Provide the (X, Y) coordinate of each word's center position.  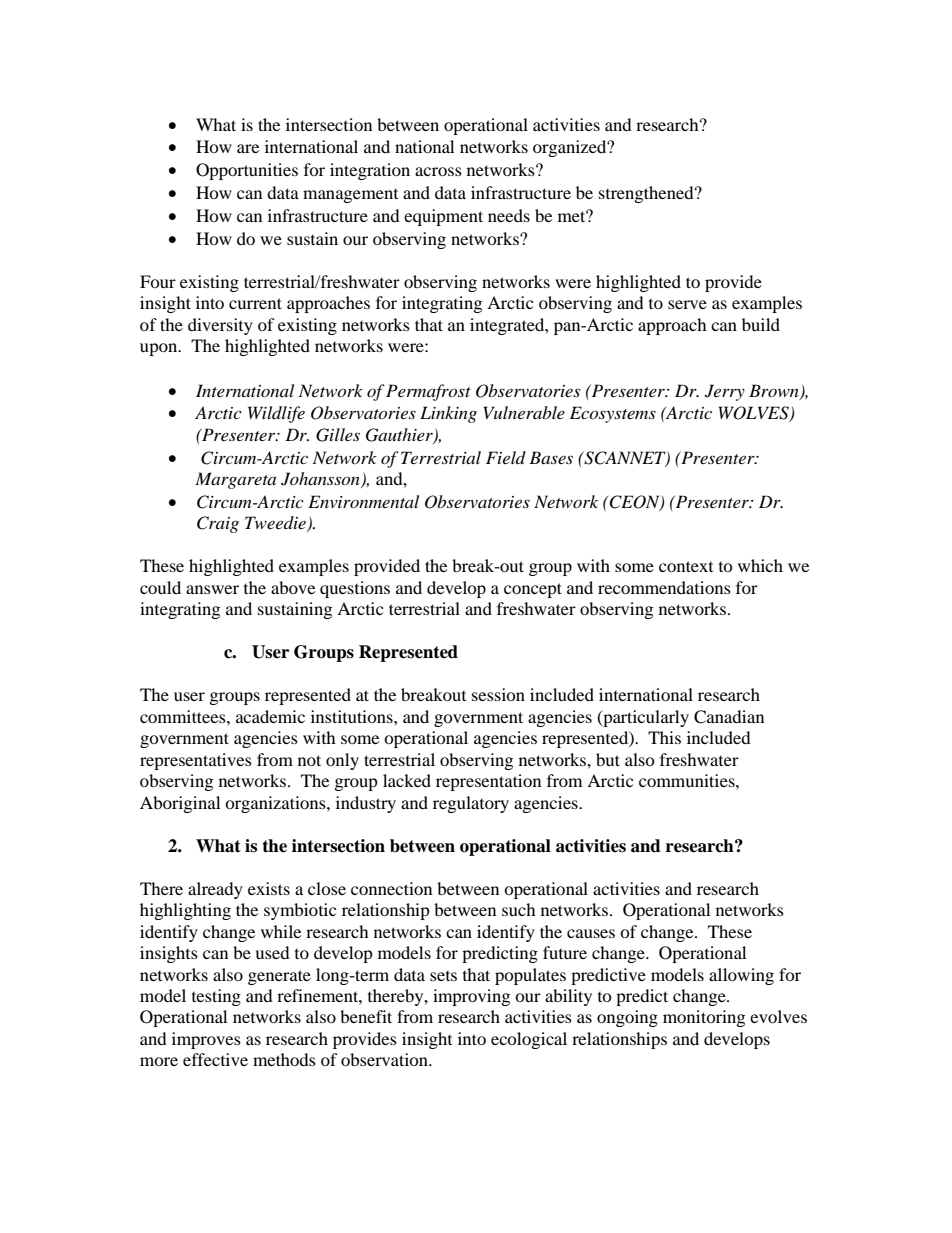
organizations (276, 804)
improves (206, 1040)
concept (533, 590)
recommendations (664, 587)
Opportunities (247, 171)
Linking (448, 414)
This (664, 737)
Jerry (725, 392)
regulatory (471, 804)
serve (687, 304)
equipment (443, 217)
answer (212, 589)
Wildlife (276, 414)
